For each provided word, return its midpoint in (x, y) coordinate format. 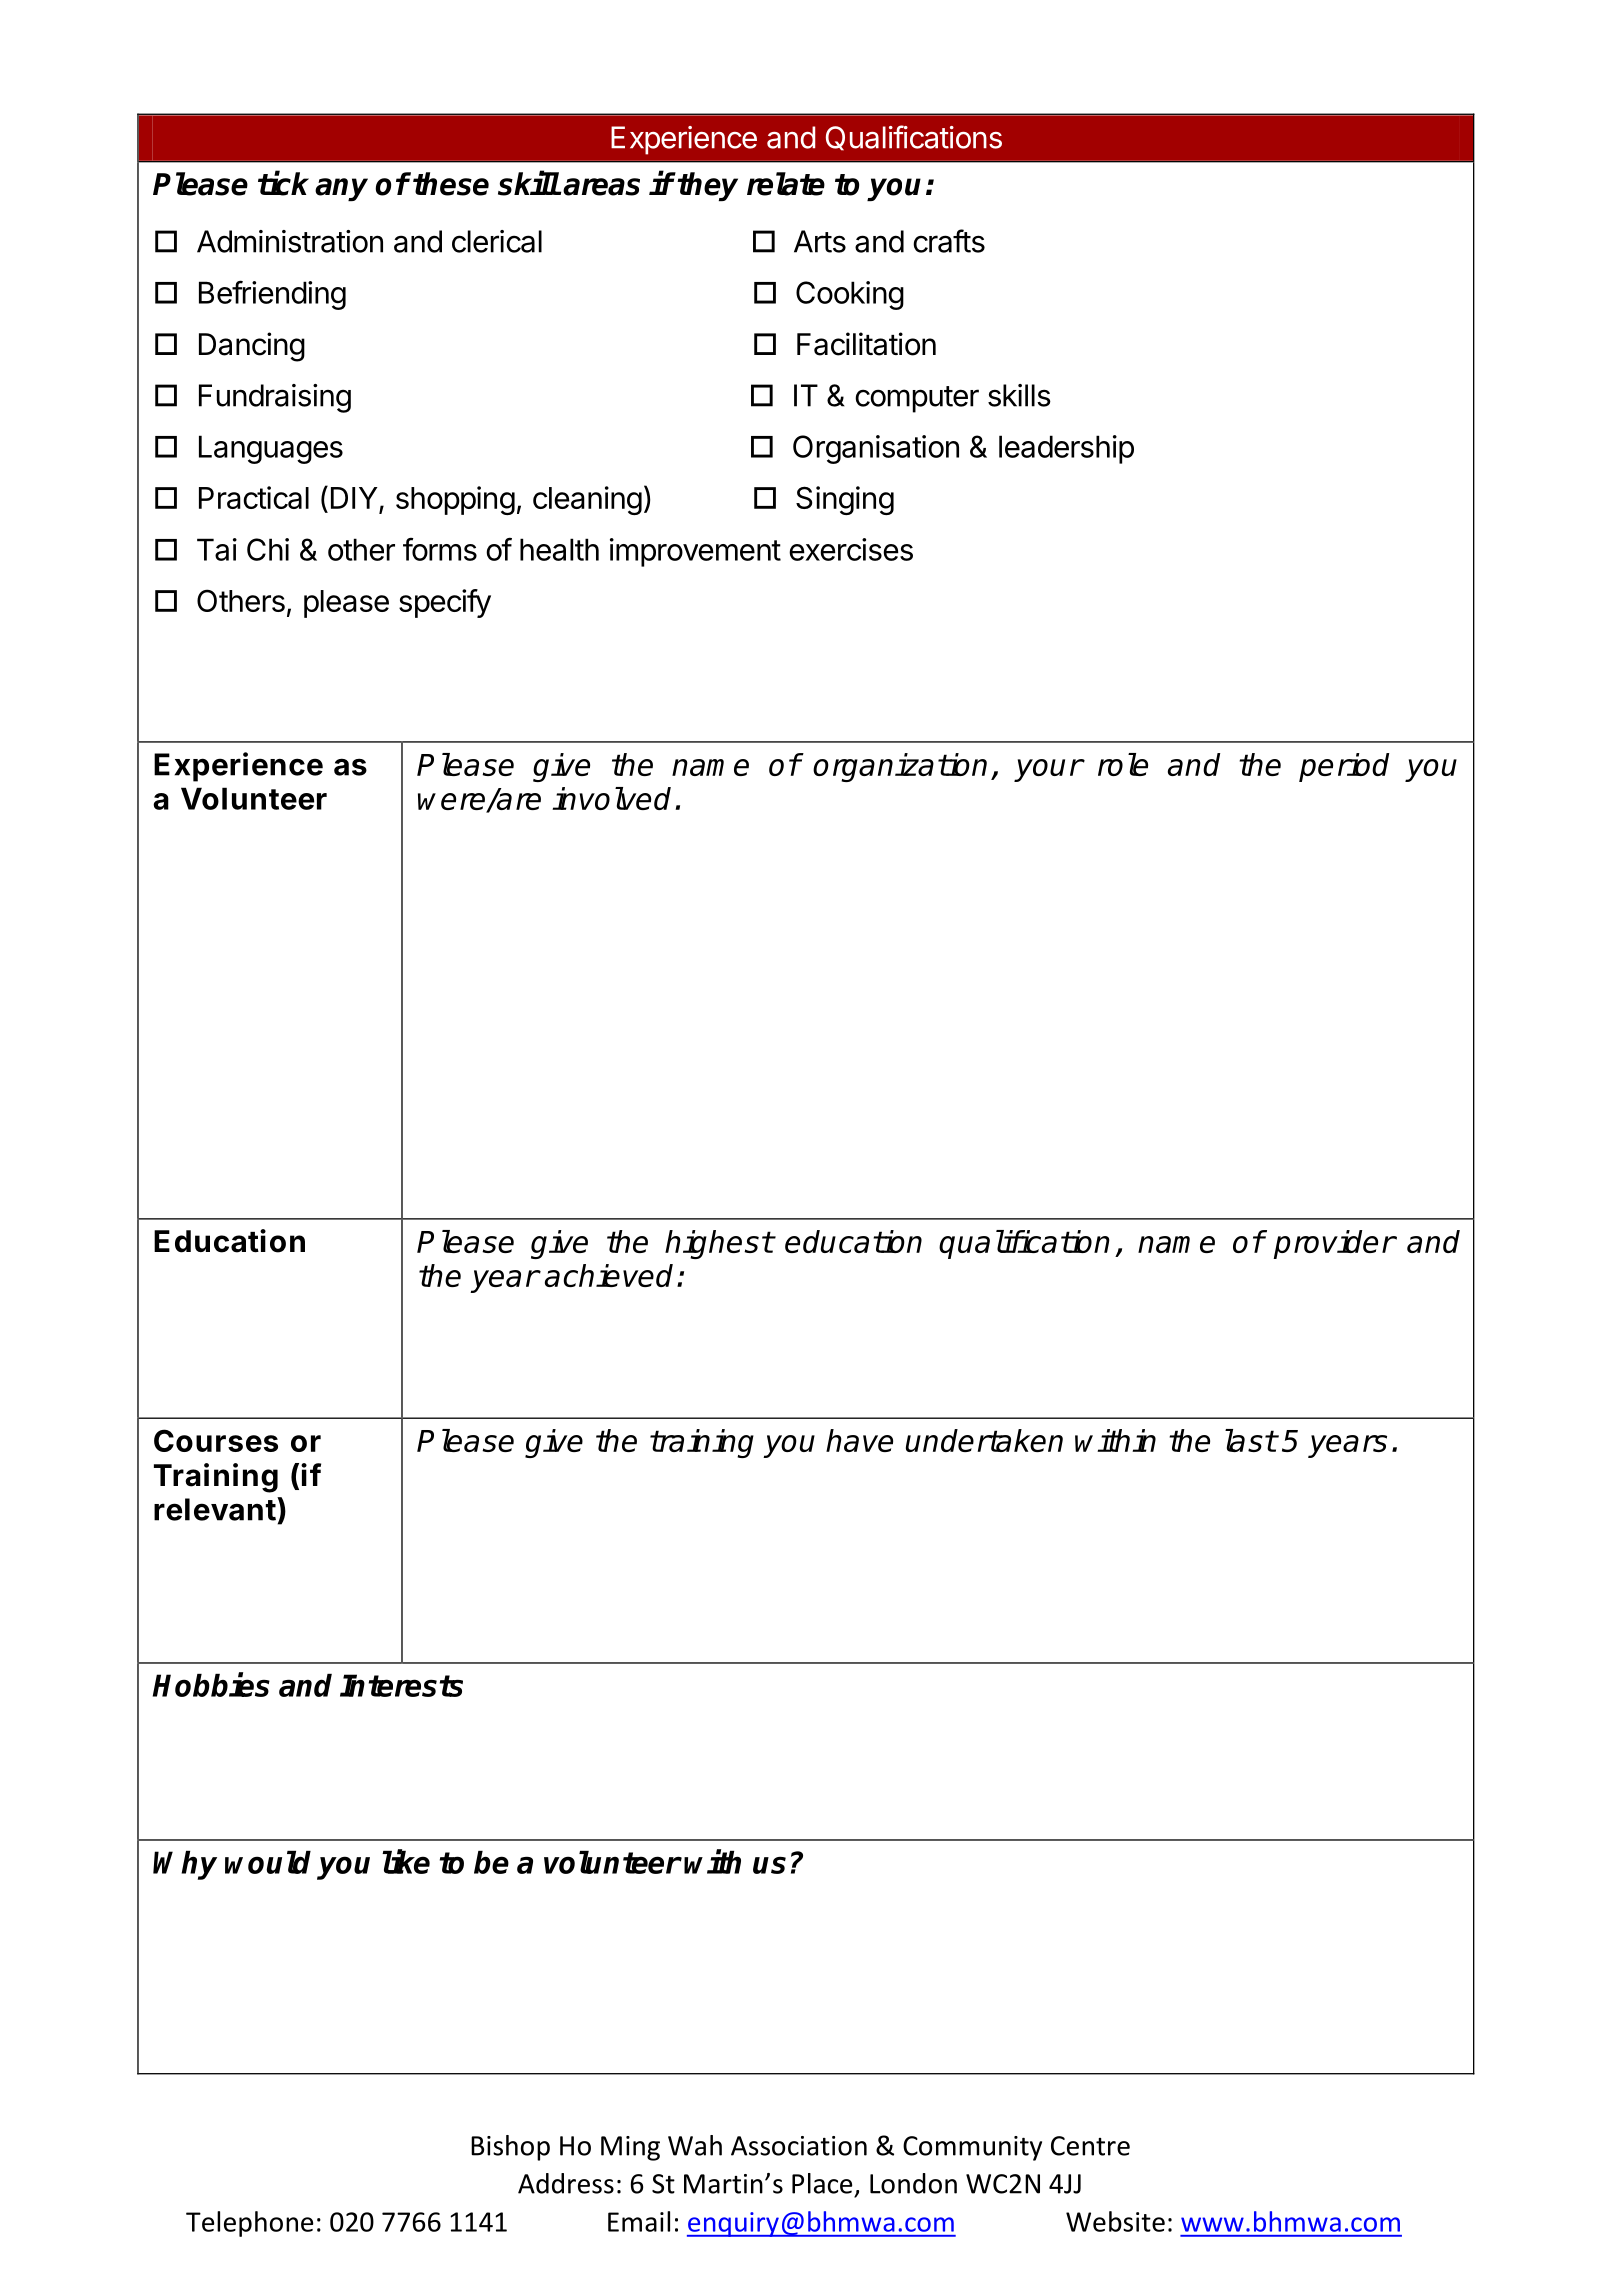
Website (1115, 2221)
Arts (820, 241)
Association (799, 2146)
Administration (290, 241)
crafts (949, 241)
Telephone (249, 2224)
